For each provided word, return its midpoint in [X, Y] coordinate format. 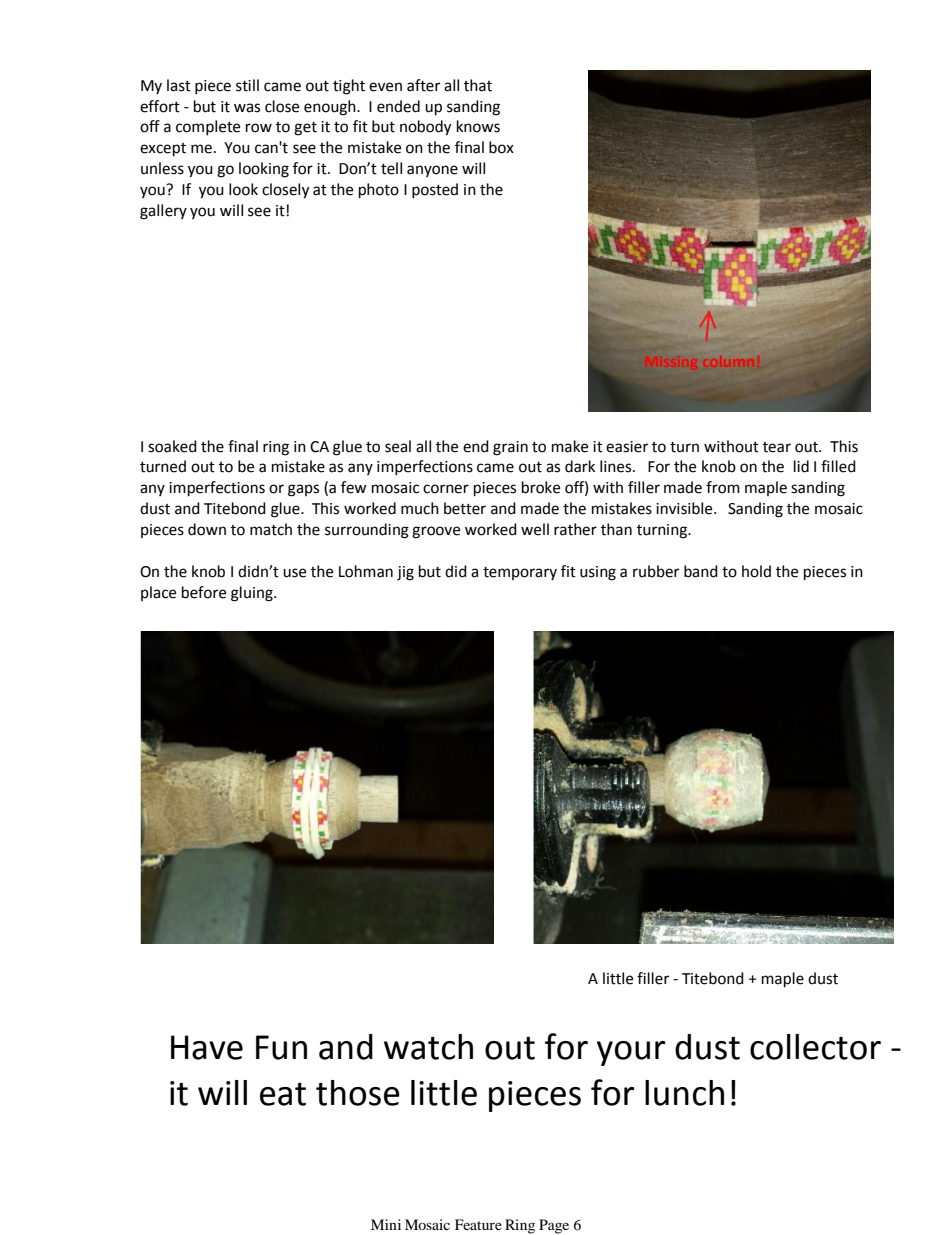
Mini [386, 1224]
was [247, 108]
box [501, 147]
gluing [253, 594]
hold [756, 571]
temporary [520, 573]
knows [478, 126]
